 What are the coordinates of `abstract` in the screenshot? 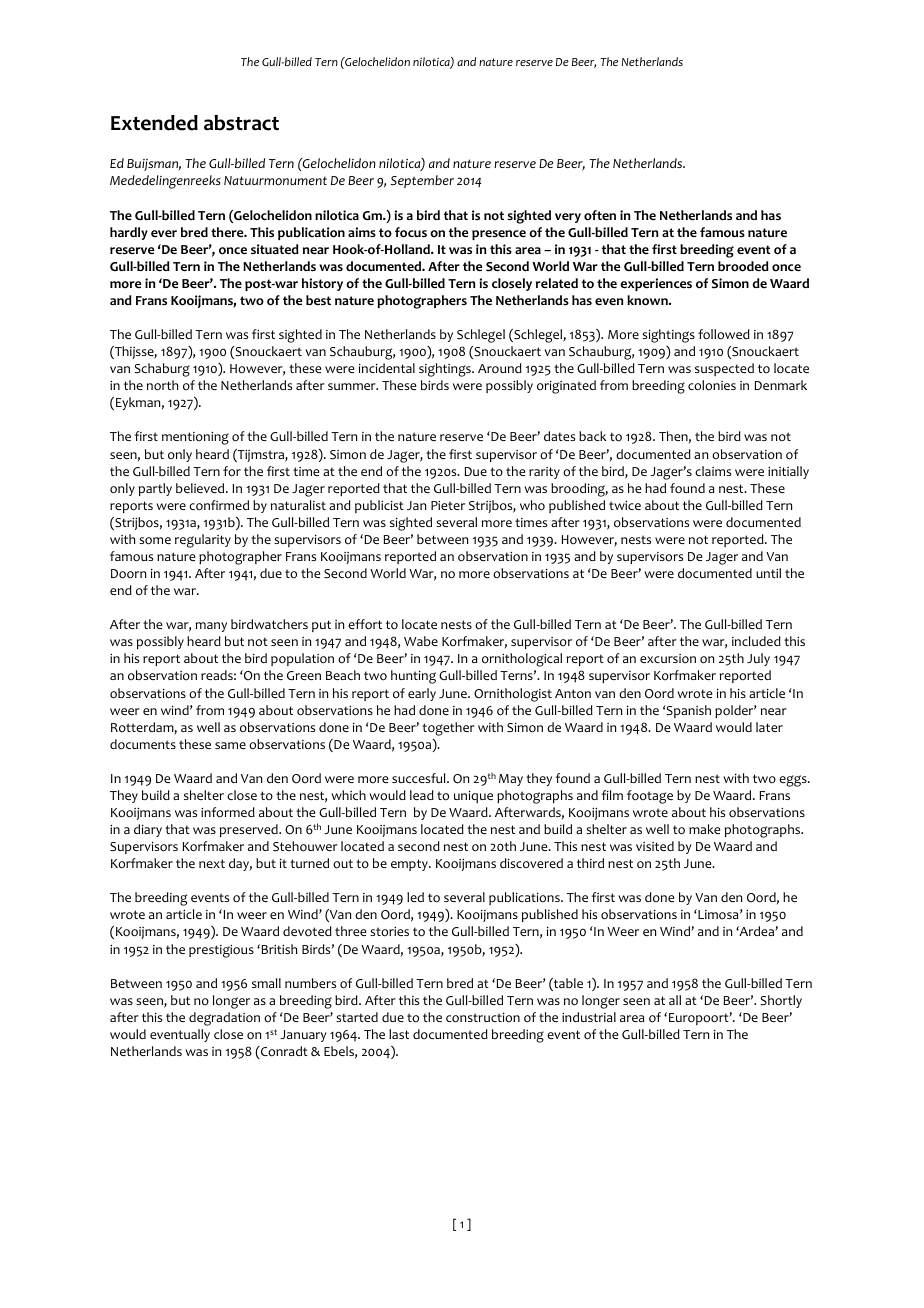 It's located at (241, 123).
